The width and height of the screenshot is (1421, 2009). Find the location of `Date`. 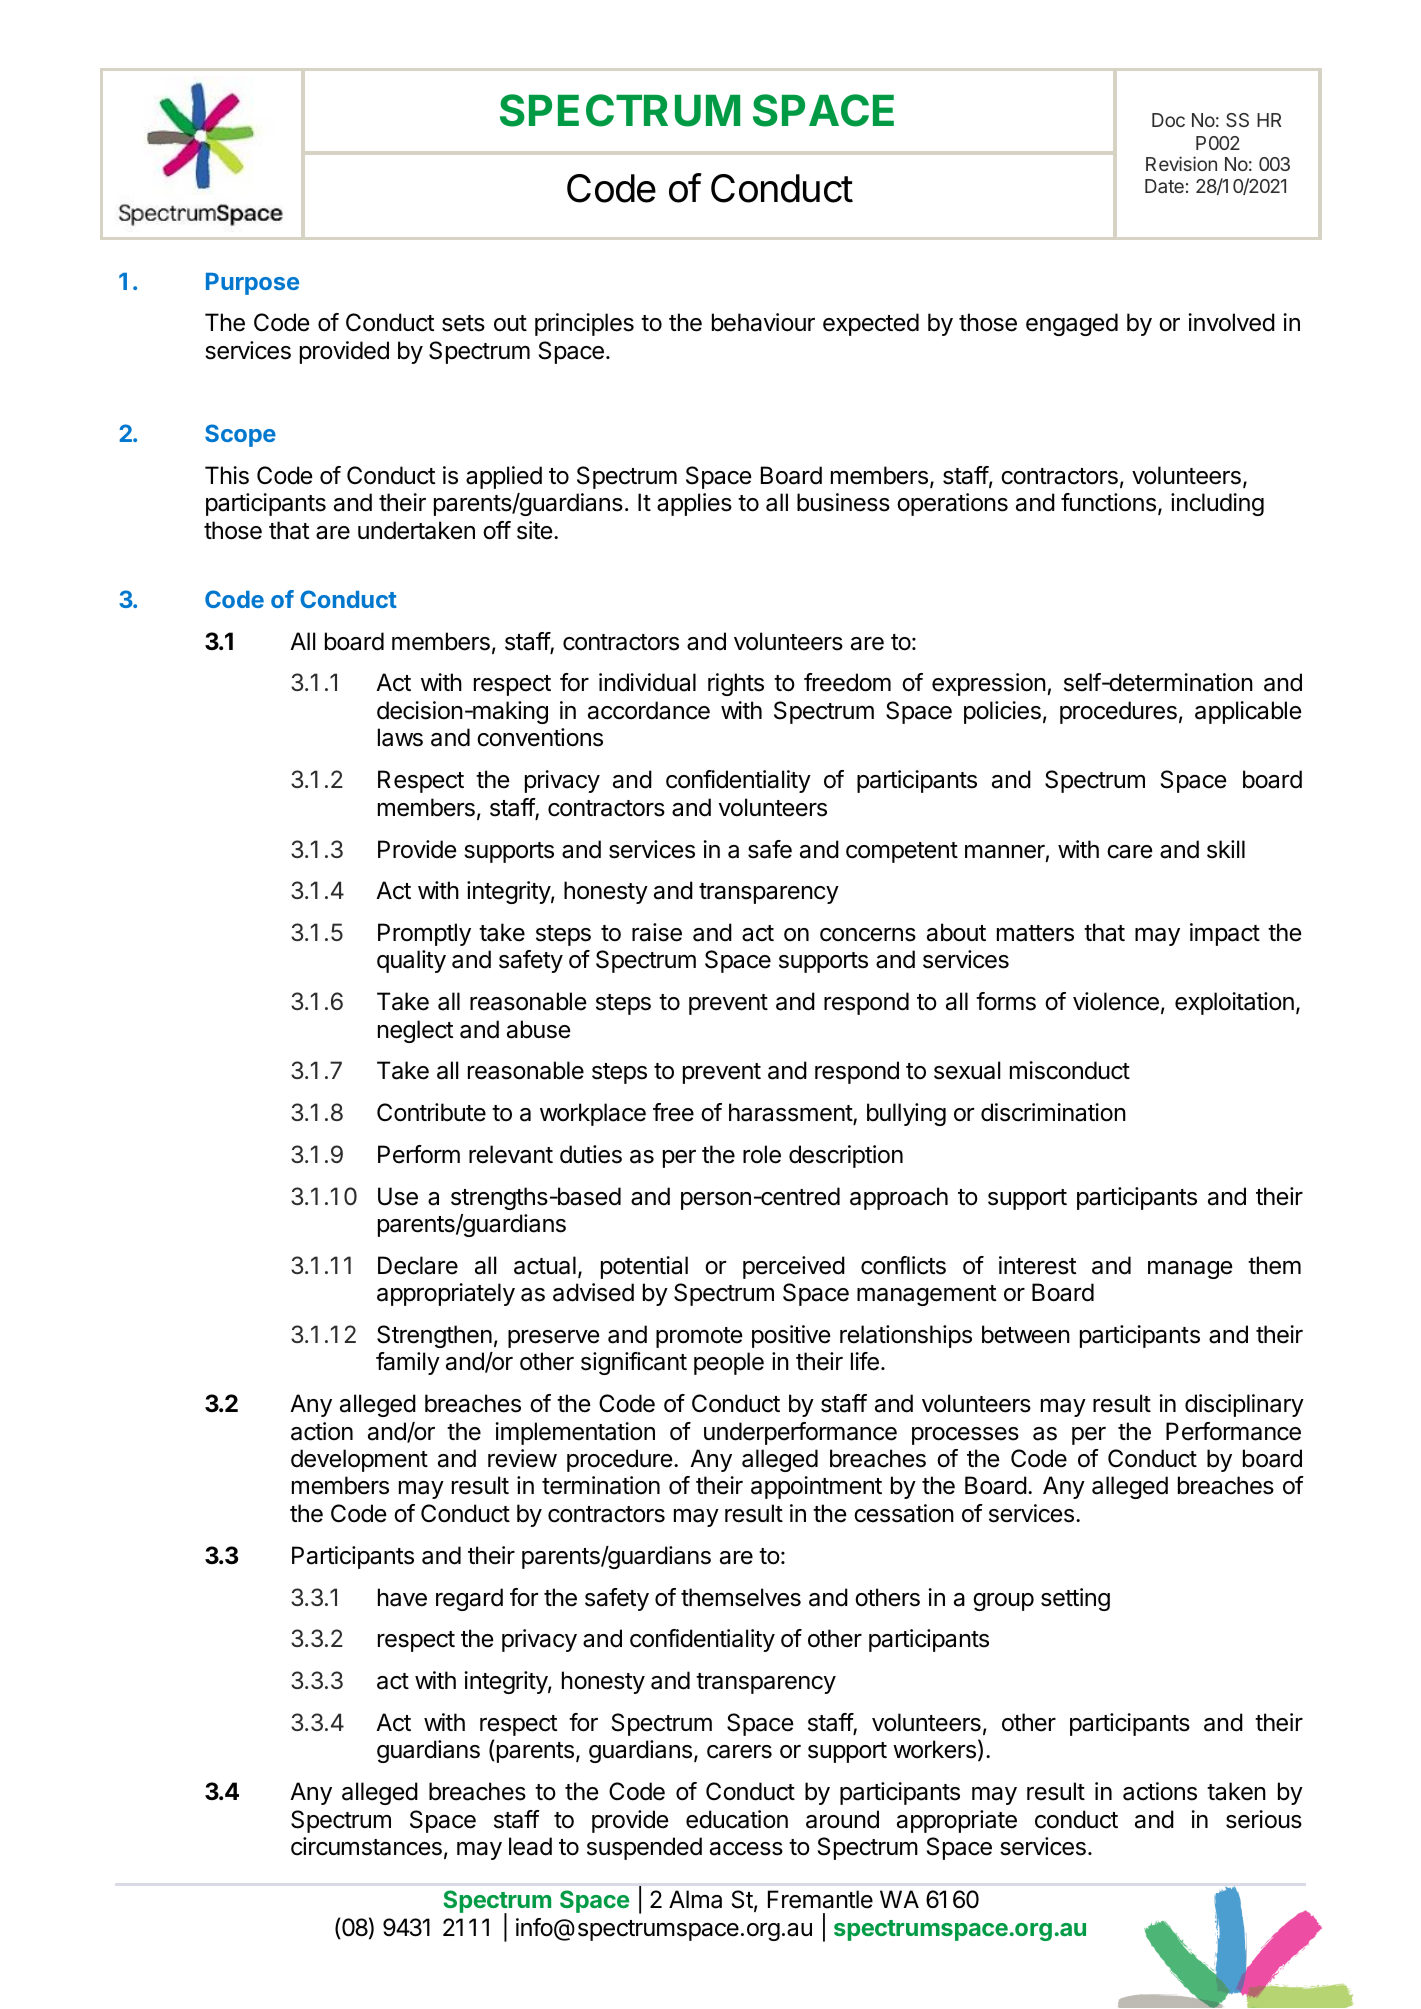

Date is located at coordinates (1164, 186).
